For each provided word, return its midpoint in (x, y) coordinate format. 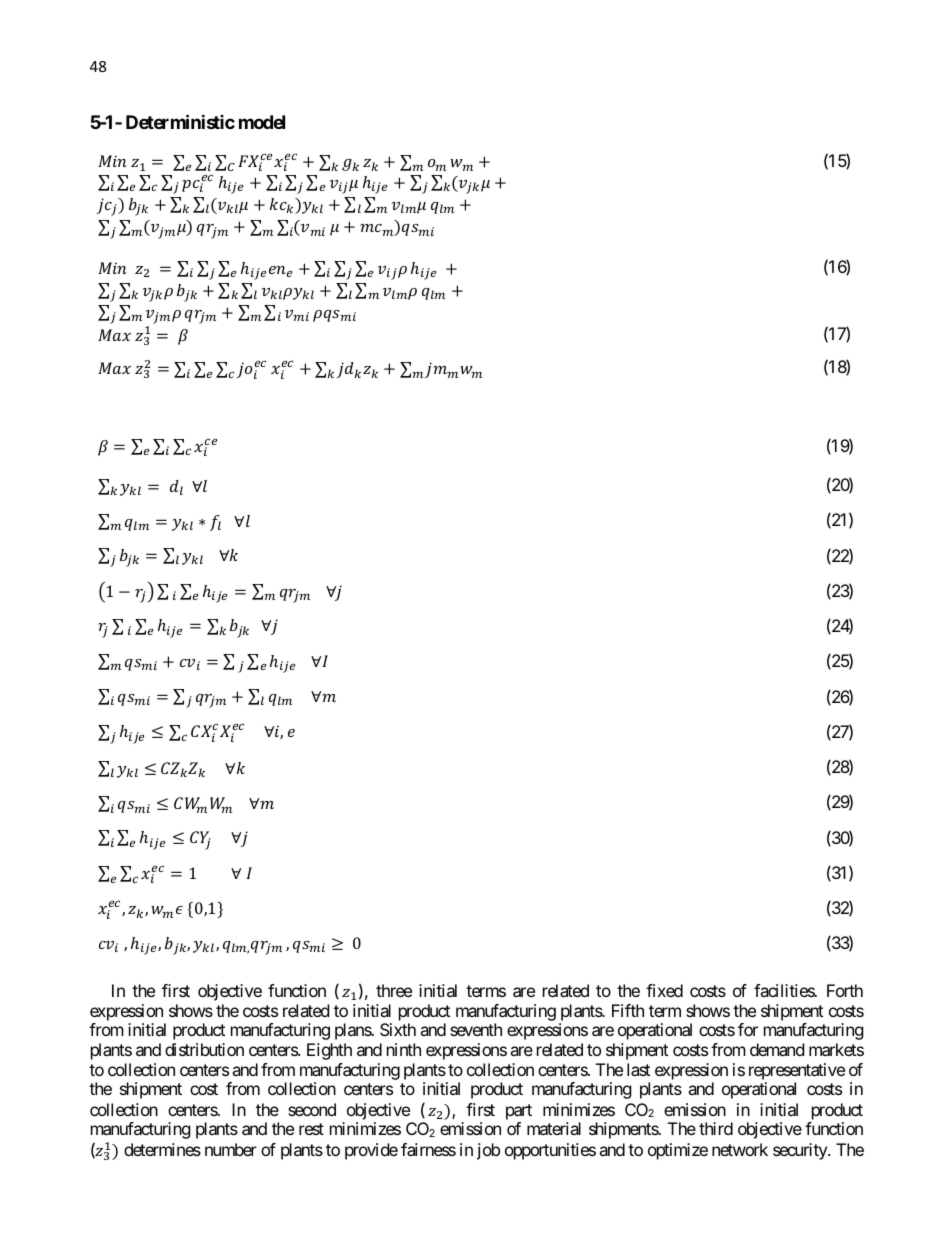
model (262, 122)
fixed (664, 990)
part (519, 1112)
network (740, 1149)
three (394, 990)
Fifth (628, 1010)
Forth (845, 990)
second (312, 1109)
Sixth (398, 1029)
